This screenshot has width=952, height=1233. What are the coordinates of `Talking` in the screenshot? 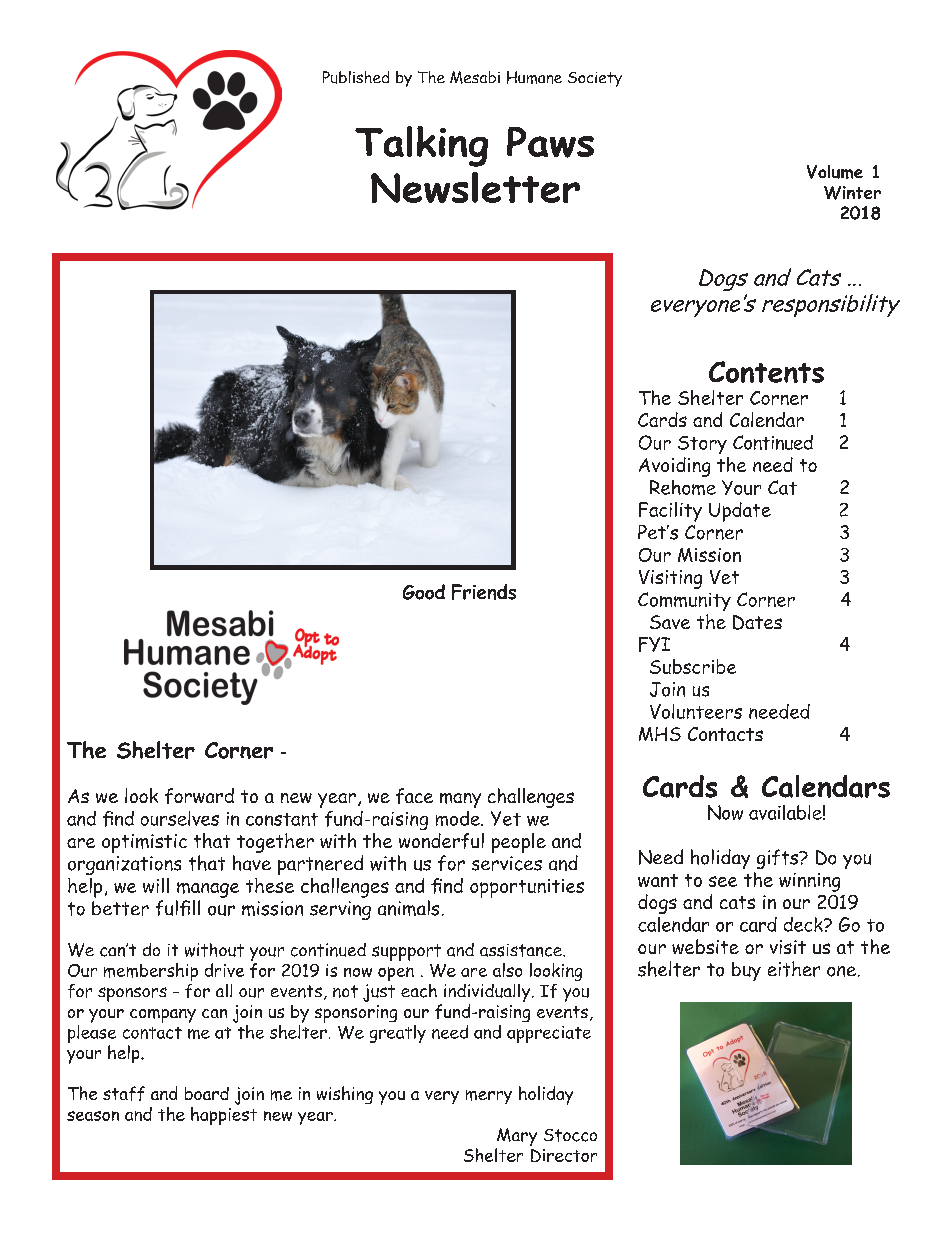 It's located at (421, 146).
